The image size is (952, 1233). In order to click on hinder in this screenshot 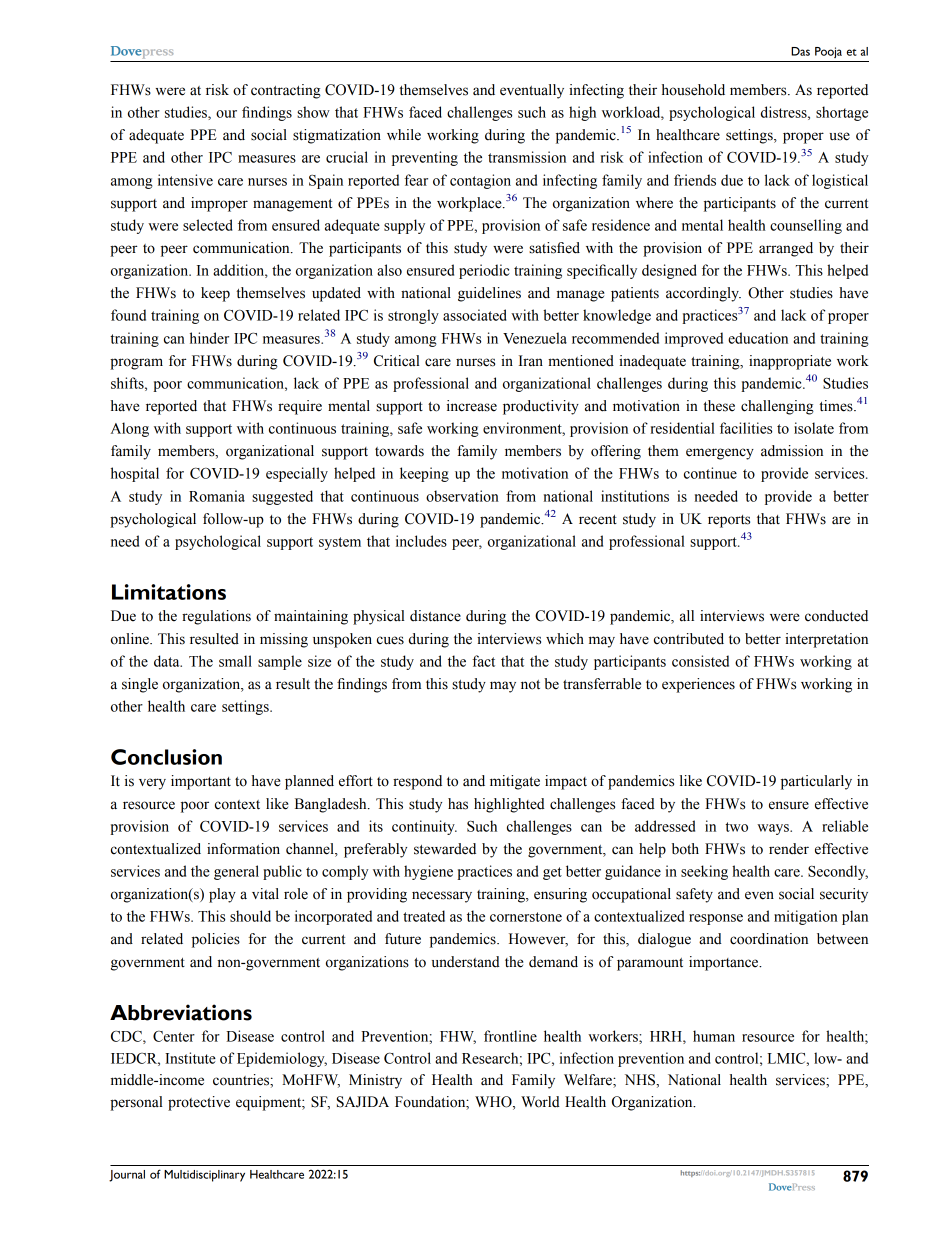, I will do `click(209, 338)`.
